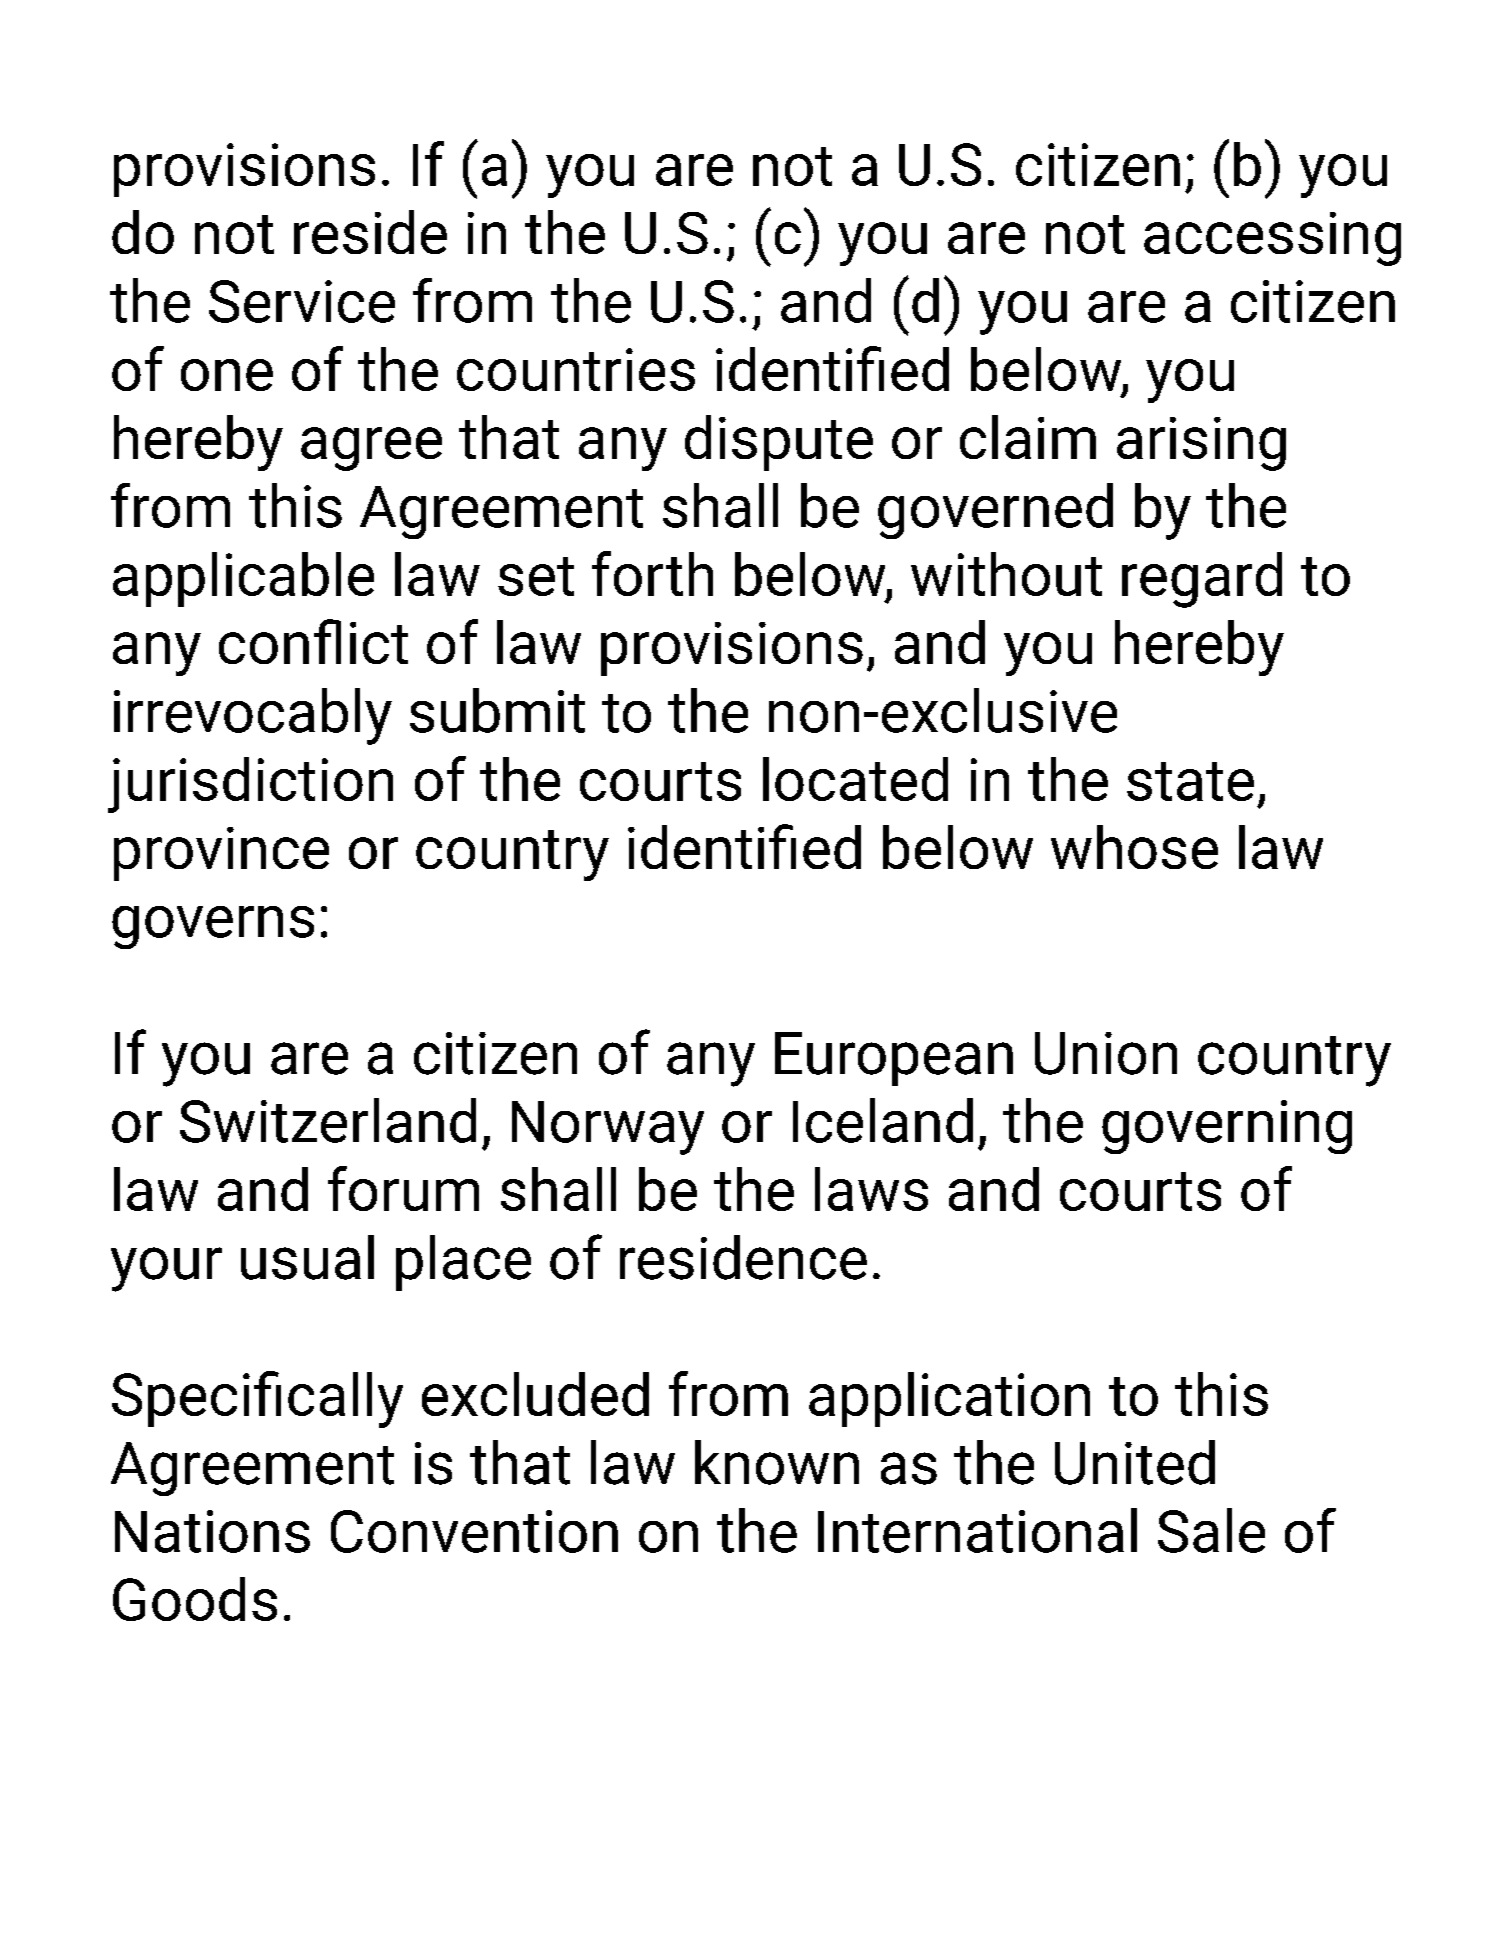 The width and height of the screenshot is (1494, 1933). What do you see at coordinates (1272, 239) in the screenshot?
I see `accessing` at bounding box center [1272, 239].
